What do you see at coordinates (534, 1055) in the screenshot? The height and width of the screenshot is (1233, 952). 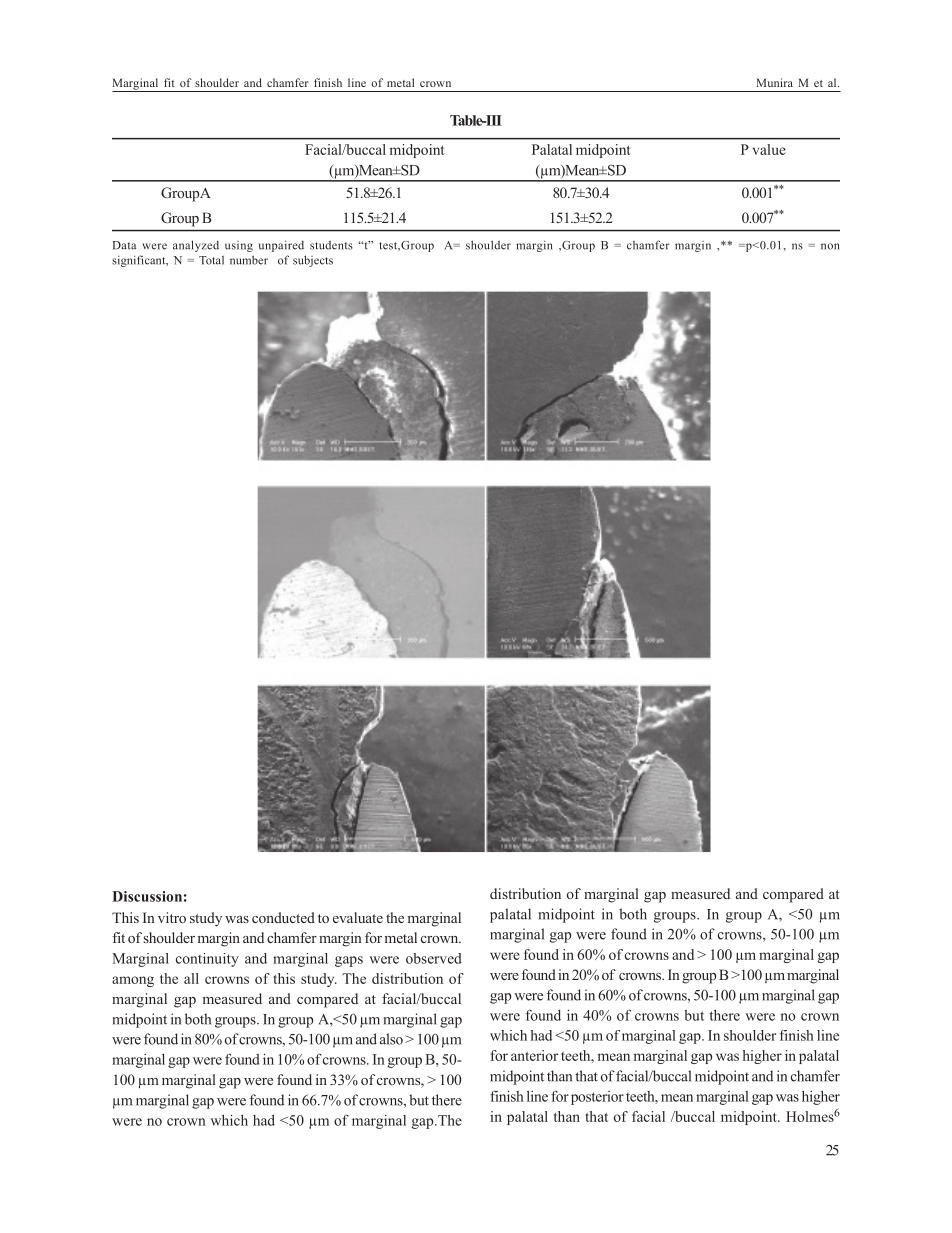 I see `anterior` at bounding box center [534, 1055].
